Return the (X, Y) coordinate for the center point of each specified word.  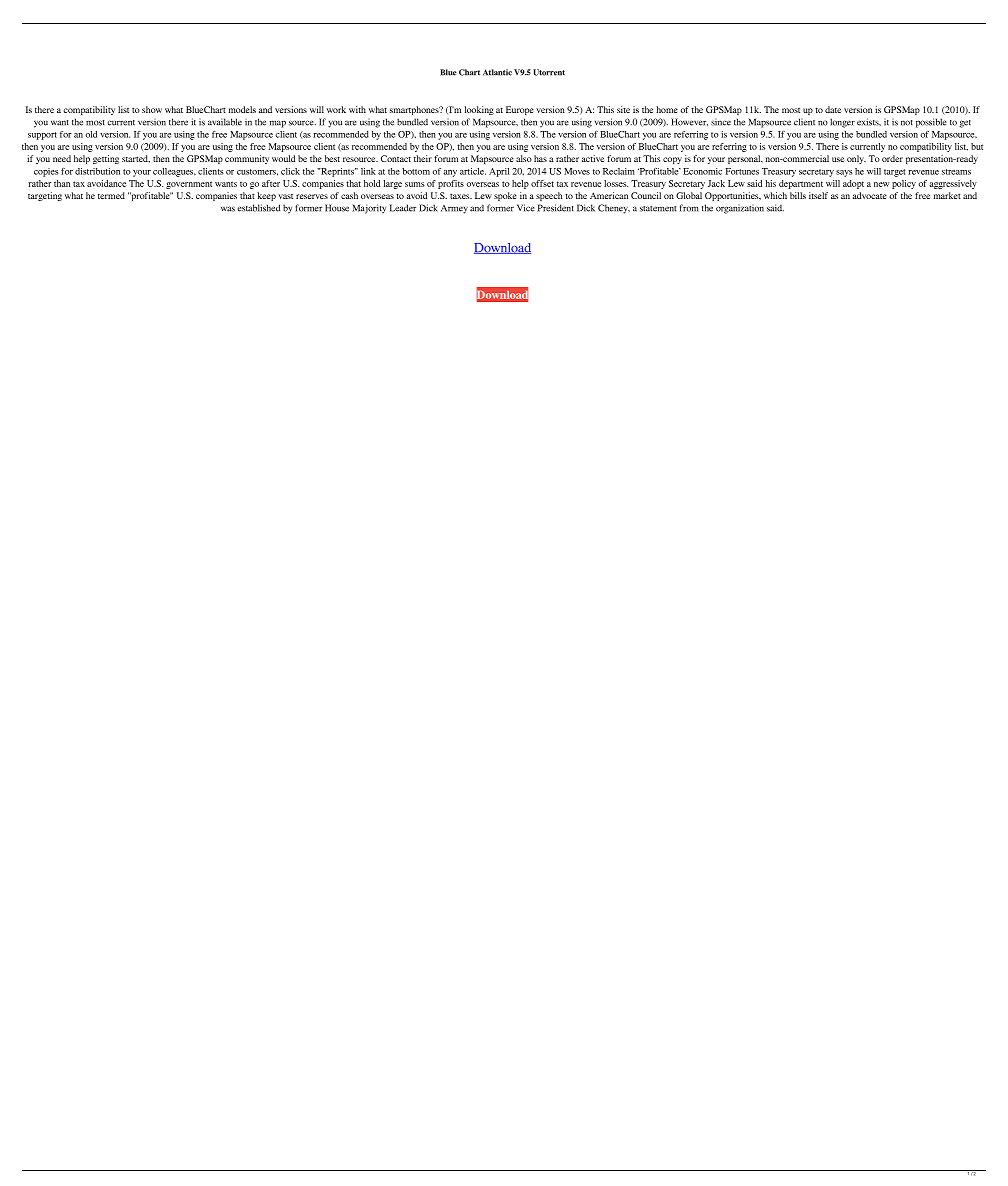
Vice (526, 208)
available (225, 122)
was (228, 209)
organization (740, 209)
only (856, 159)
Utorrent (549, 72)
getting (106, 159)
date (833, 109)
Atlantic (497, 72)
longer (842, 123)
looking (479, 110)
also (524, 158)
